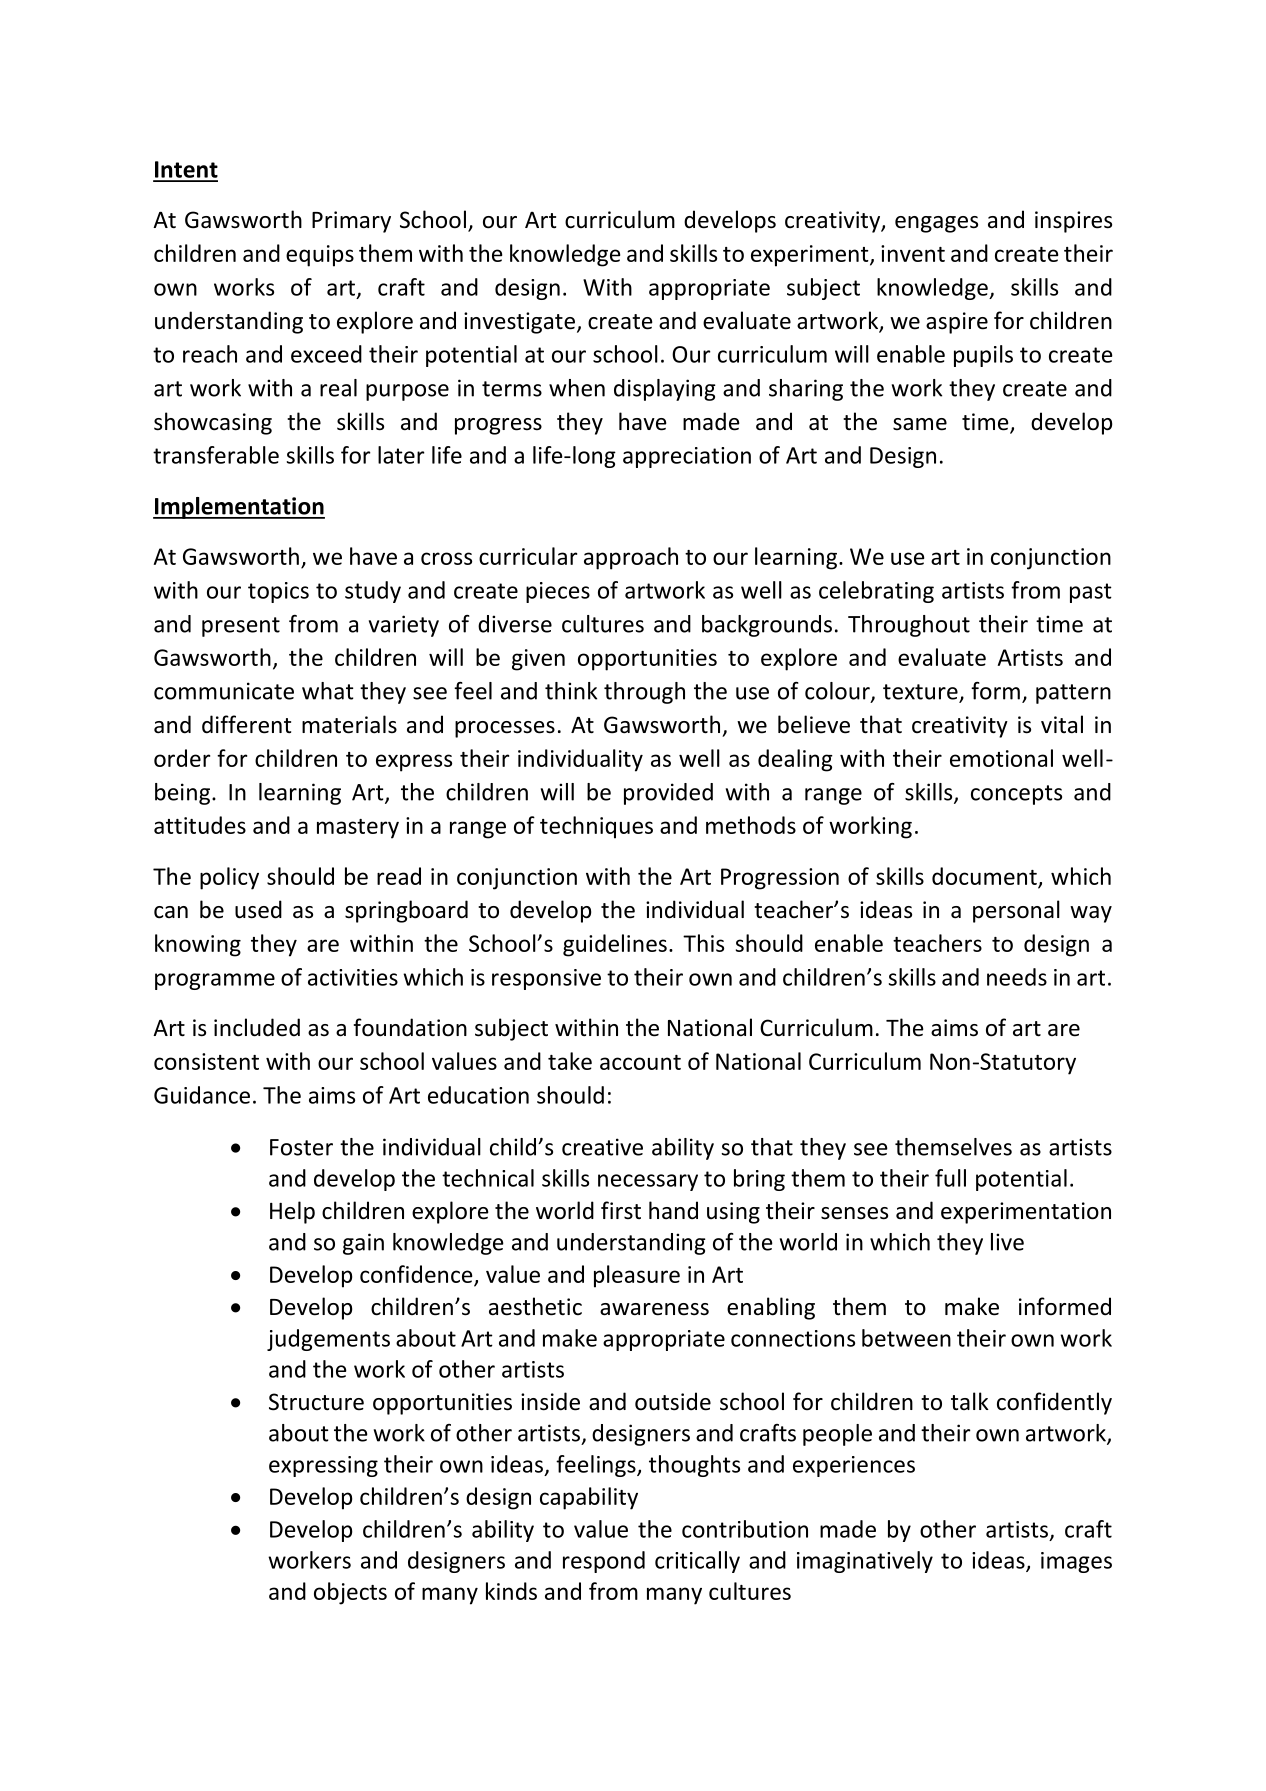 The width and height of the page is (1266, 1791). I want to click on celebrating, so click(876, 592).
